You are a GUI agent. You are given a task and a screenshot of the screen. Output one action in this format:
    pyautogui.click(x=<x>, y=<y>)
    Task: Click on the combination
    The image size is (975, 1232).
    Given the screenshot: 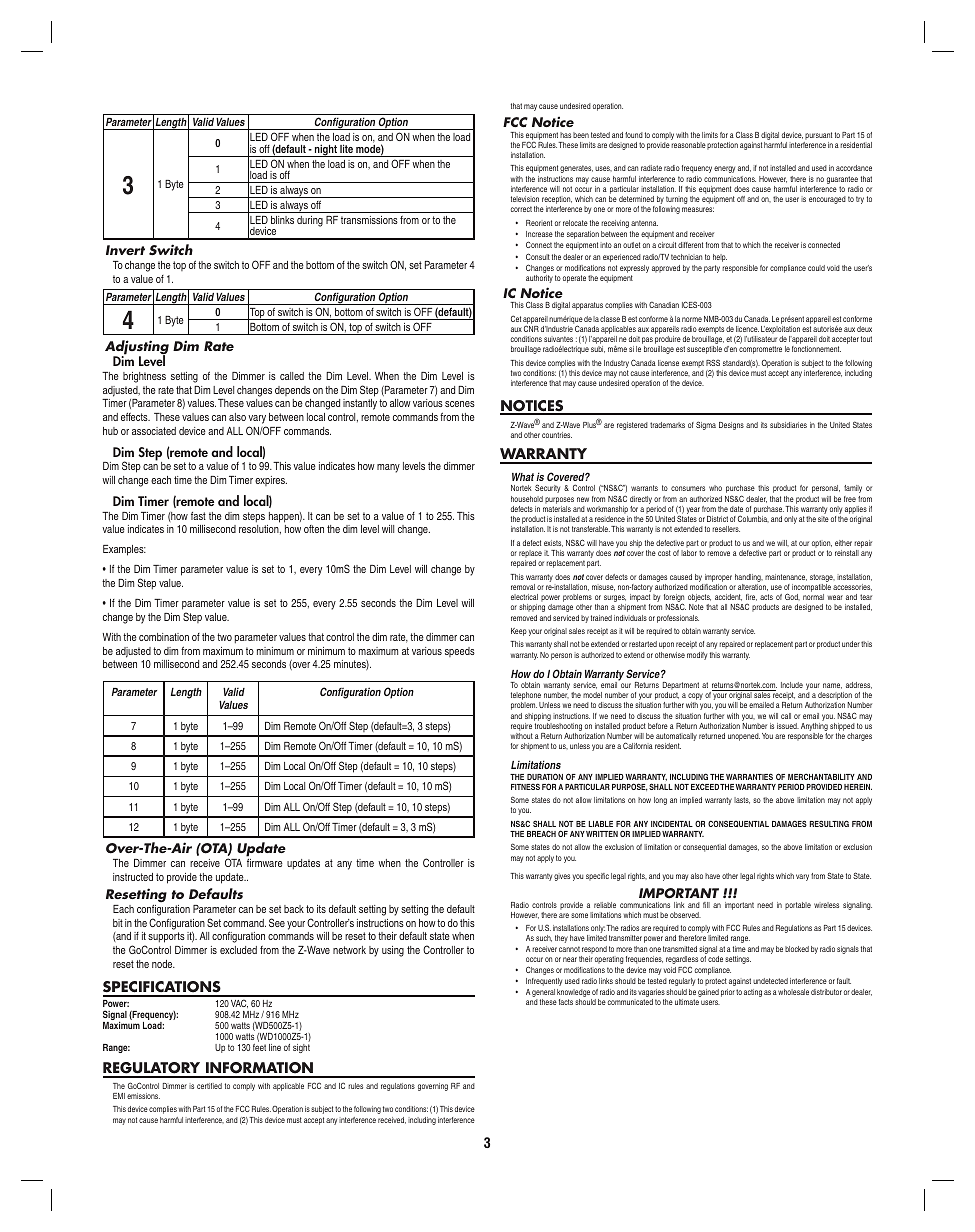 What is the action you would take?
    pyautogui.click(x=164, y=637)
